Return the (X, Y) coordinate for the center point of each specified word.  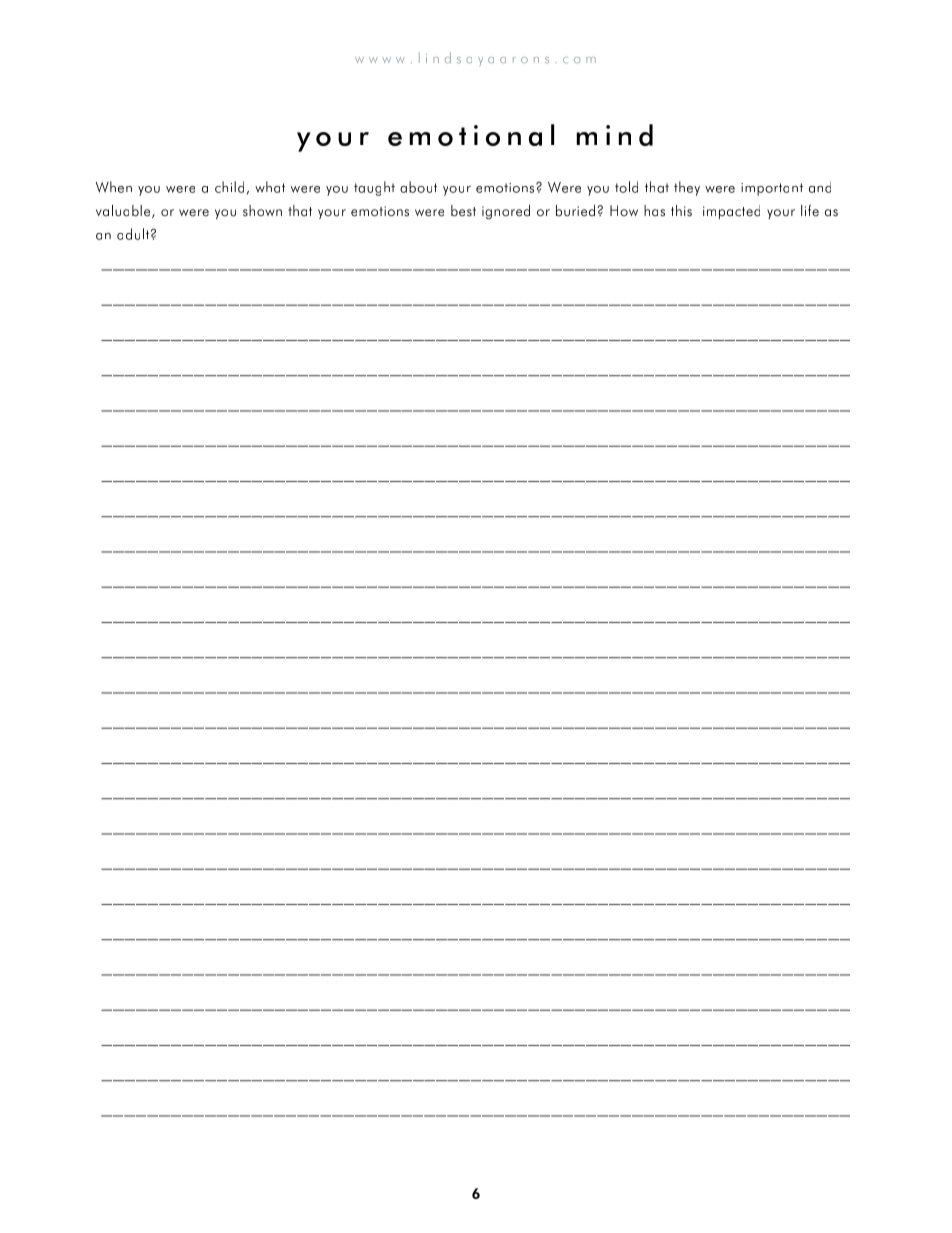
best (463, 211)
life (810, 210)
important (772, 189)
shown (262, 211)
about (418, 187)
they (687, 188)
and (820, 187)
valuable (124, 211)
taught (374, 188)
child (229, 187)
